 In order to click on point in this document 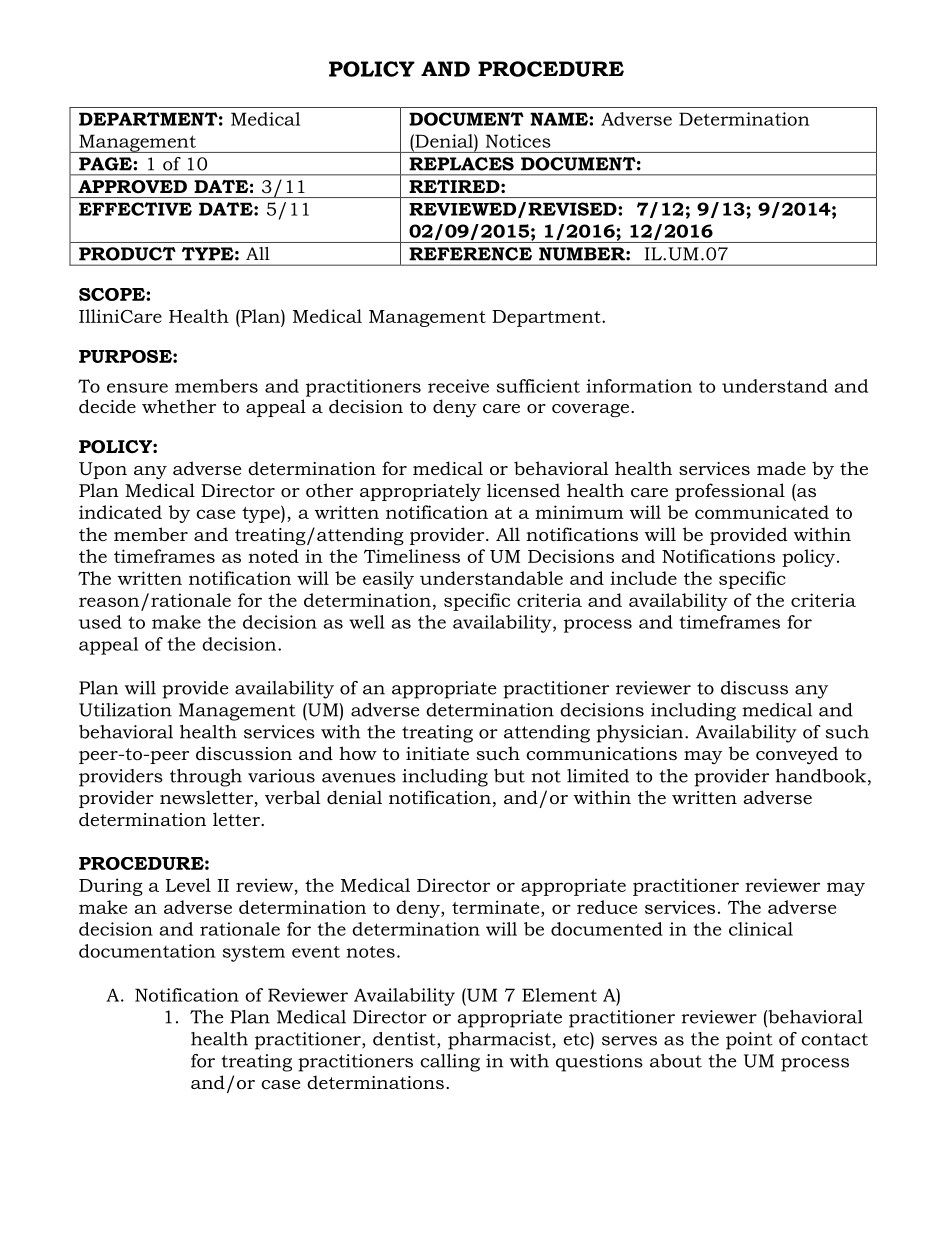, I will do `click(749, 1041)`.
